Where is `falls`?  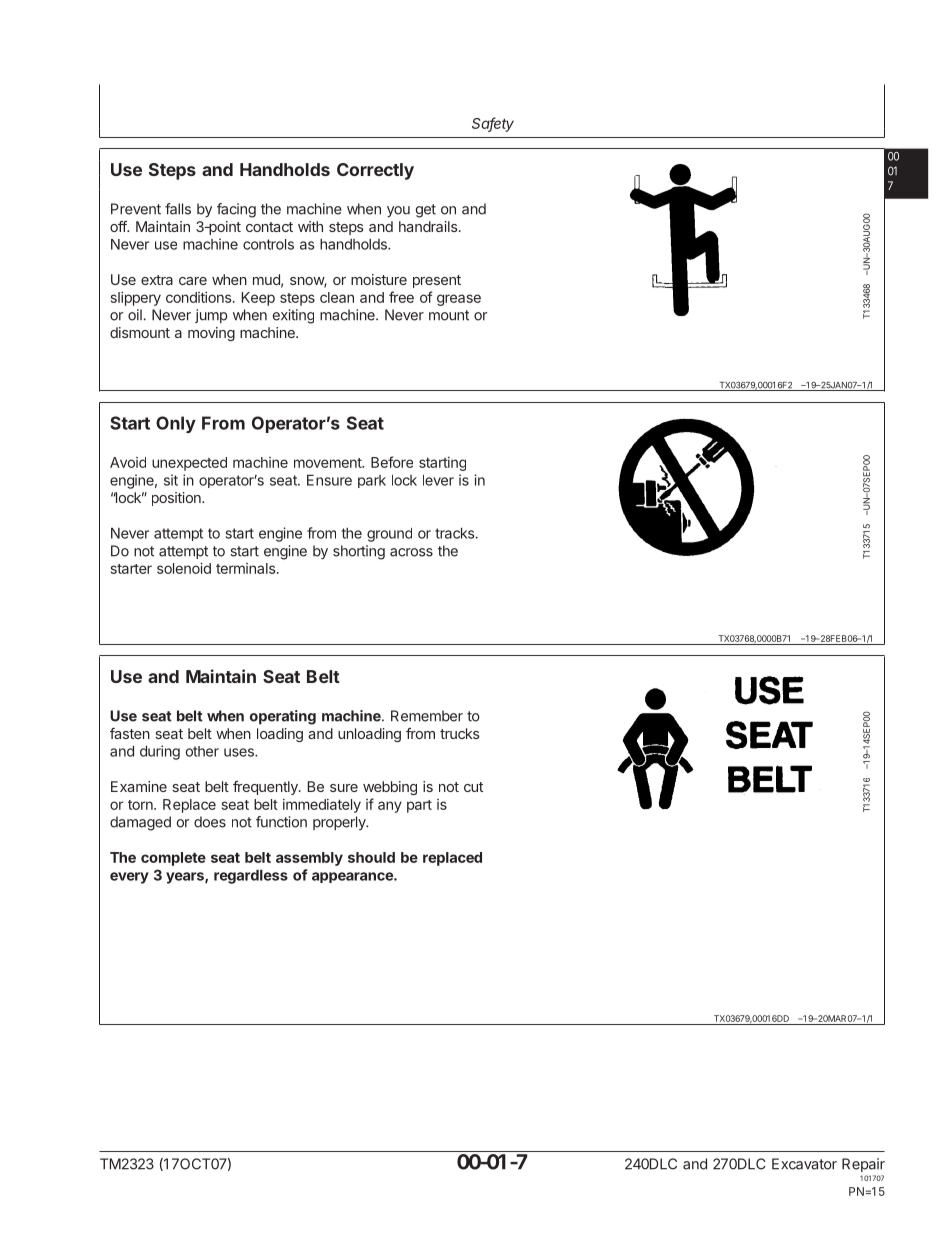
falls is located at coordinates (178, 209).
